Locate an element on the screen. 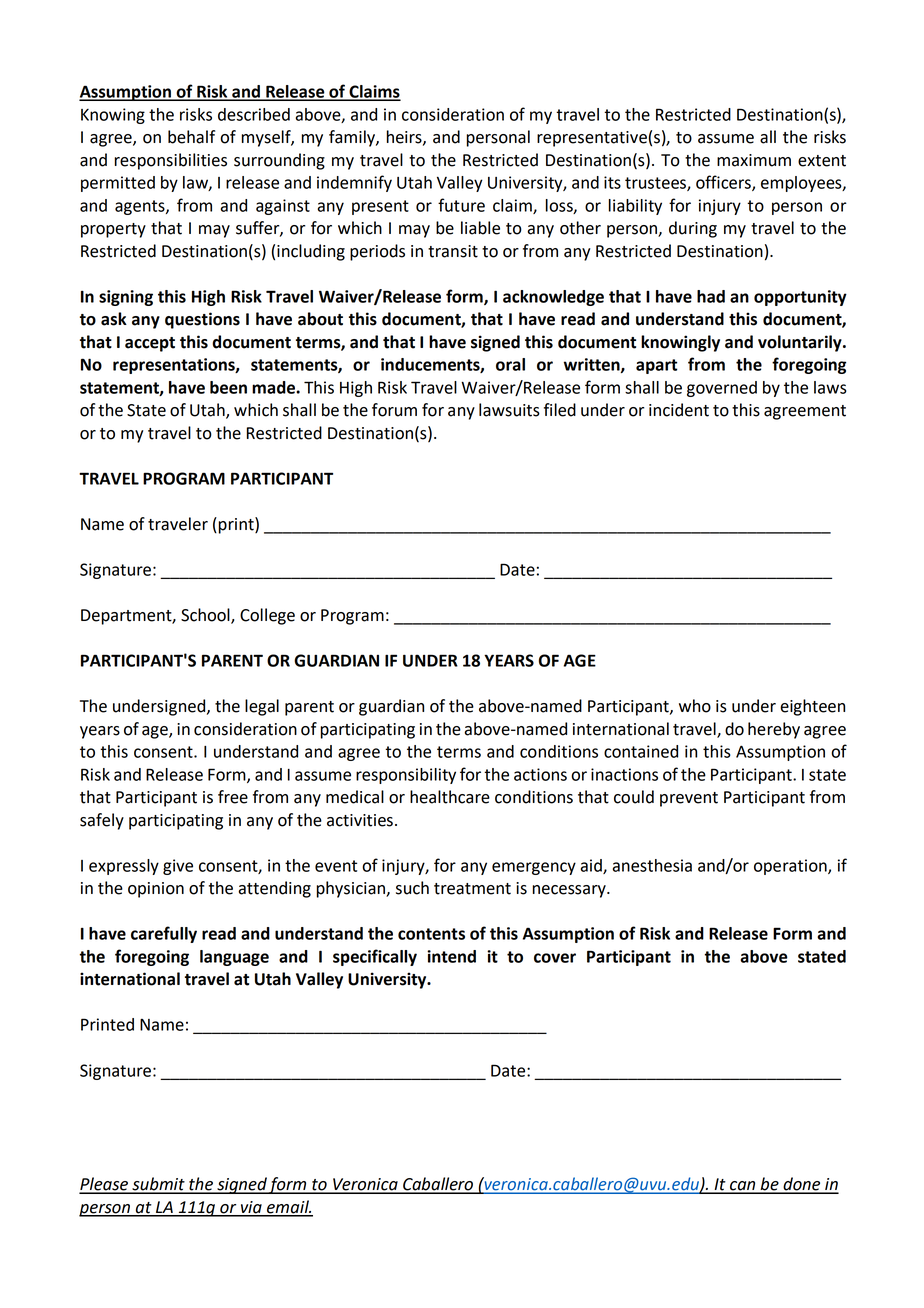  governed is located at coordinates (722, 389).
